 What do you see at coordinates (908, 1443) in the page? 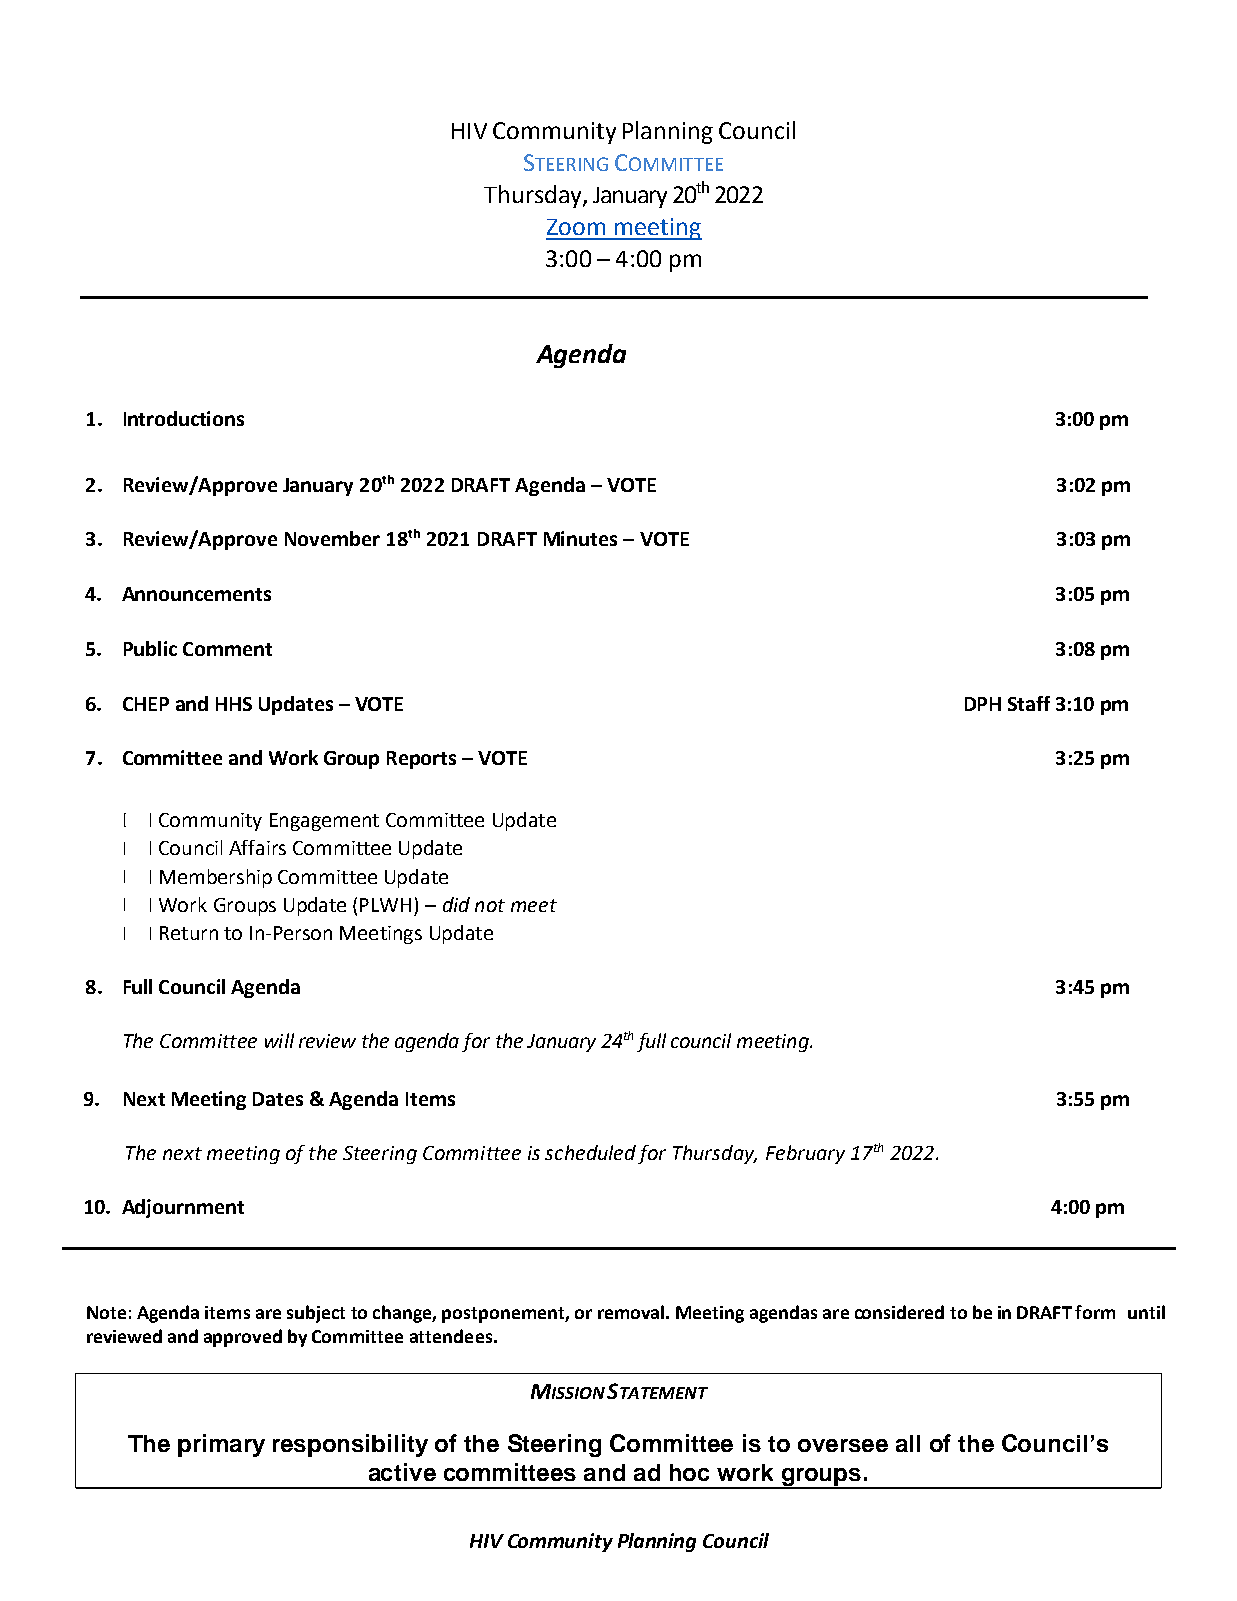
I see `all` at bounding box center [908, 1443].
